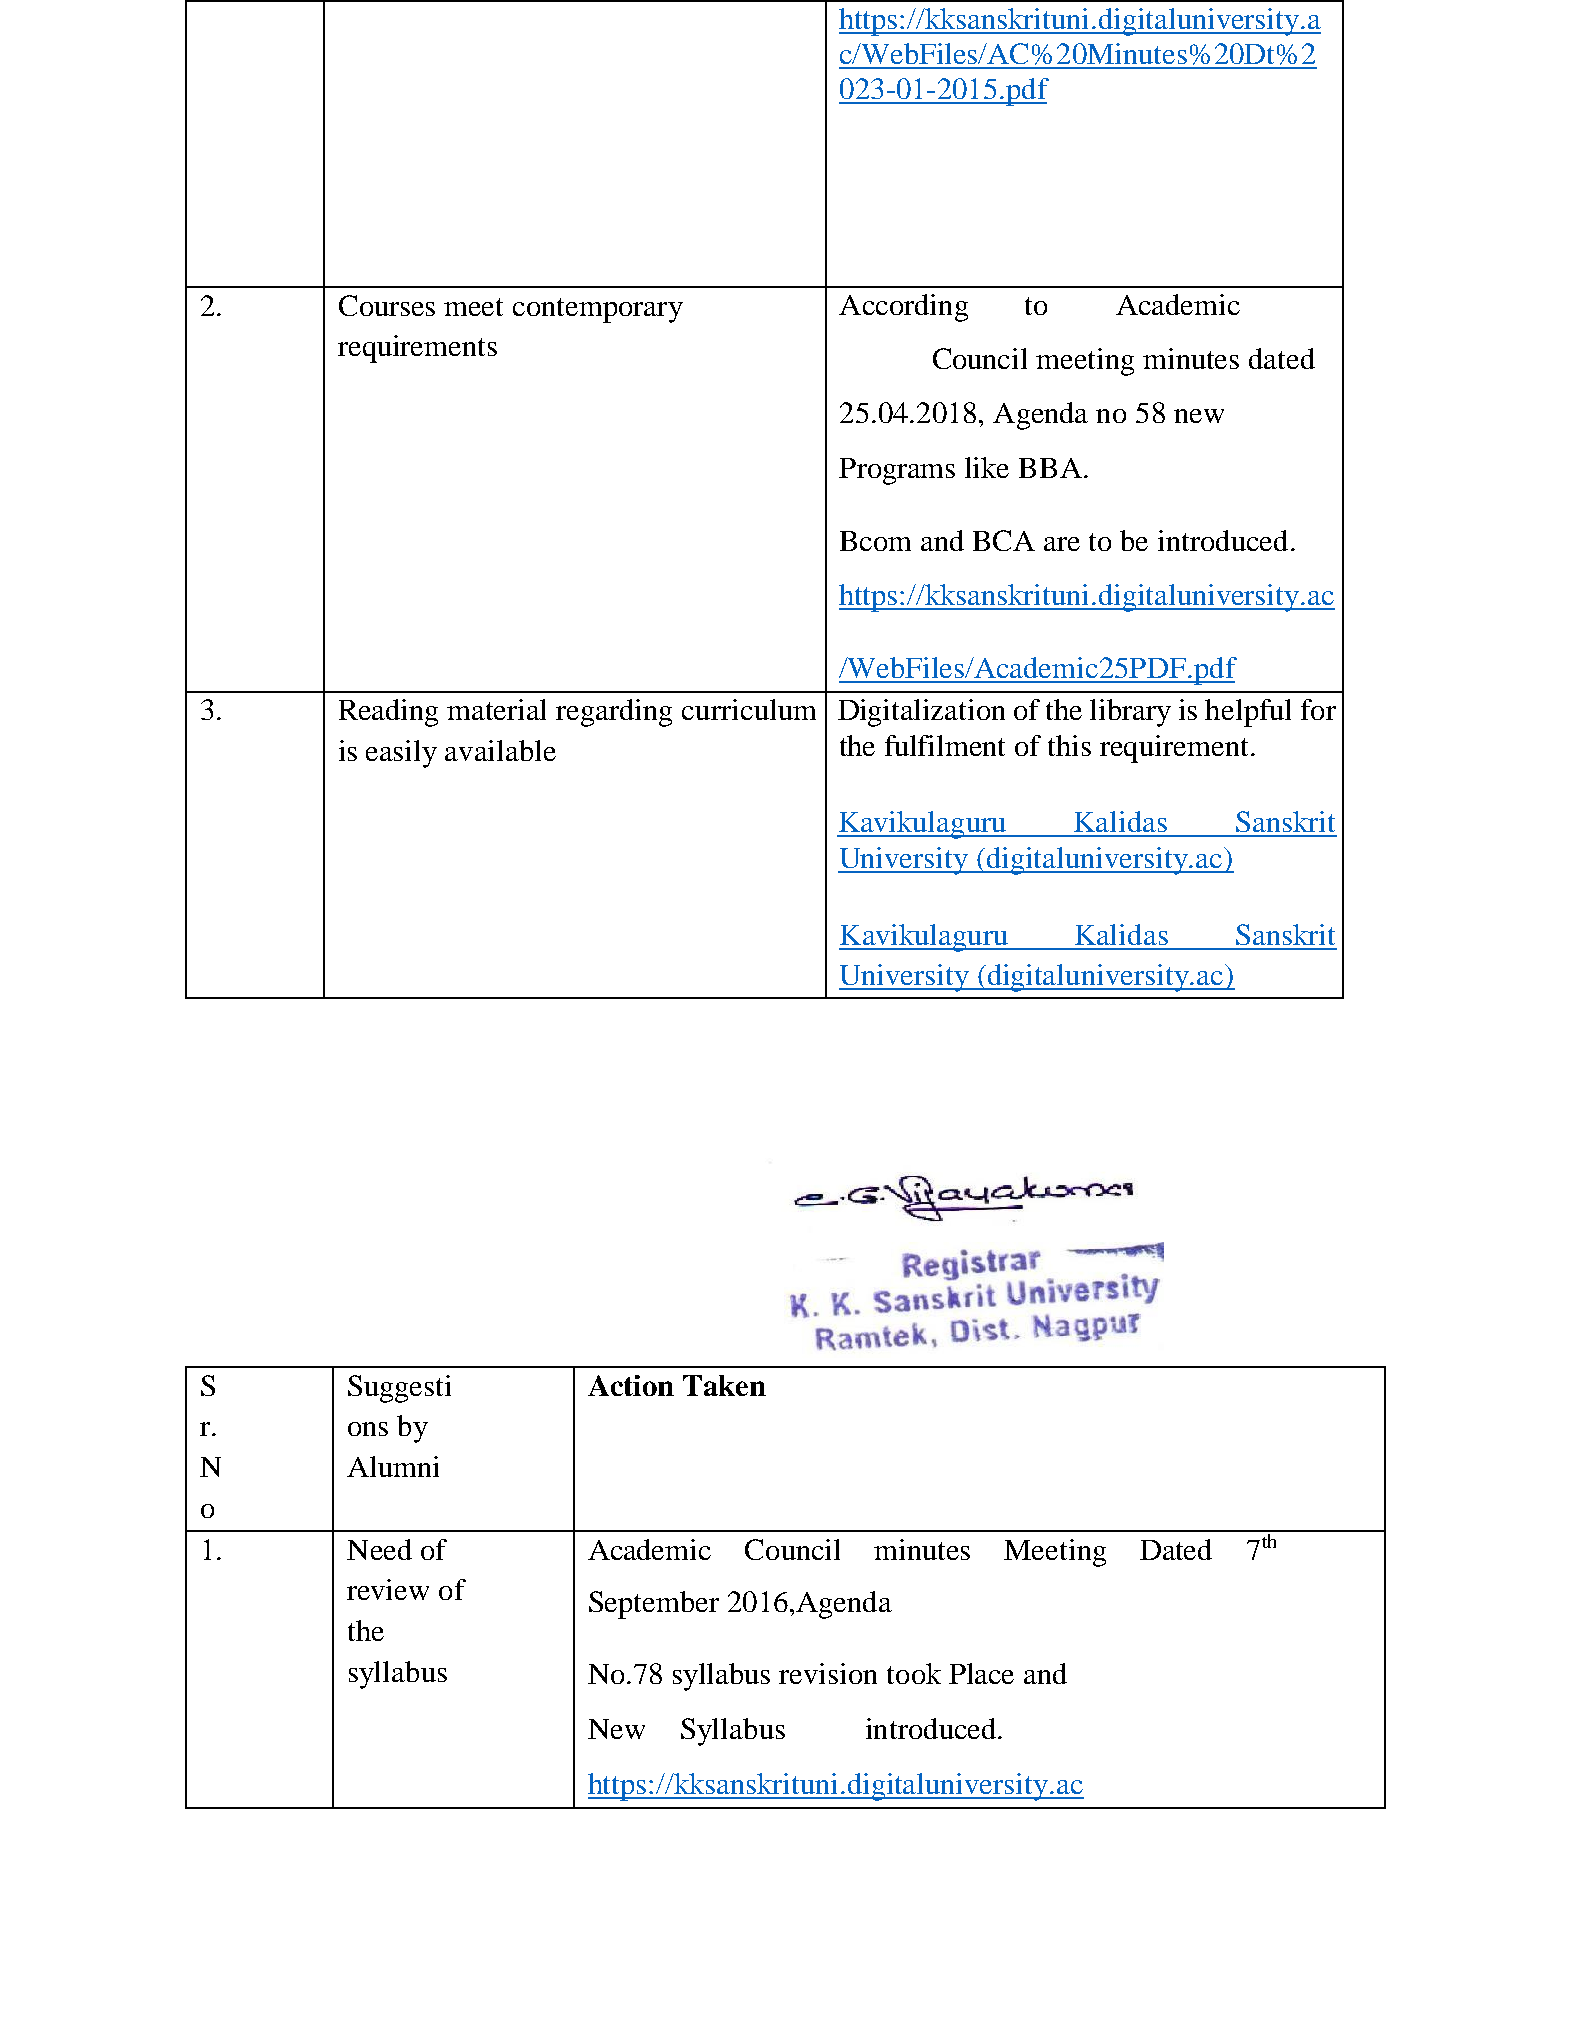  What do you see at coordinates (387, 305) in the image?
I see `Courses` at bounding box center [387, 305].
